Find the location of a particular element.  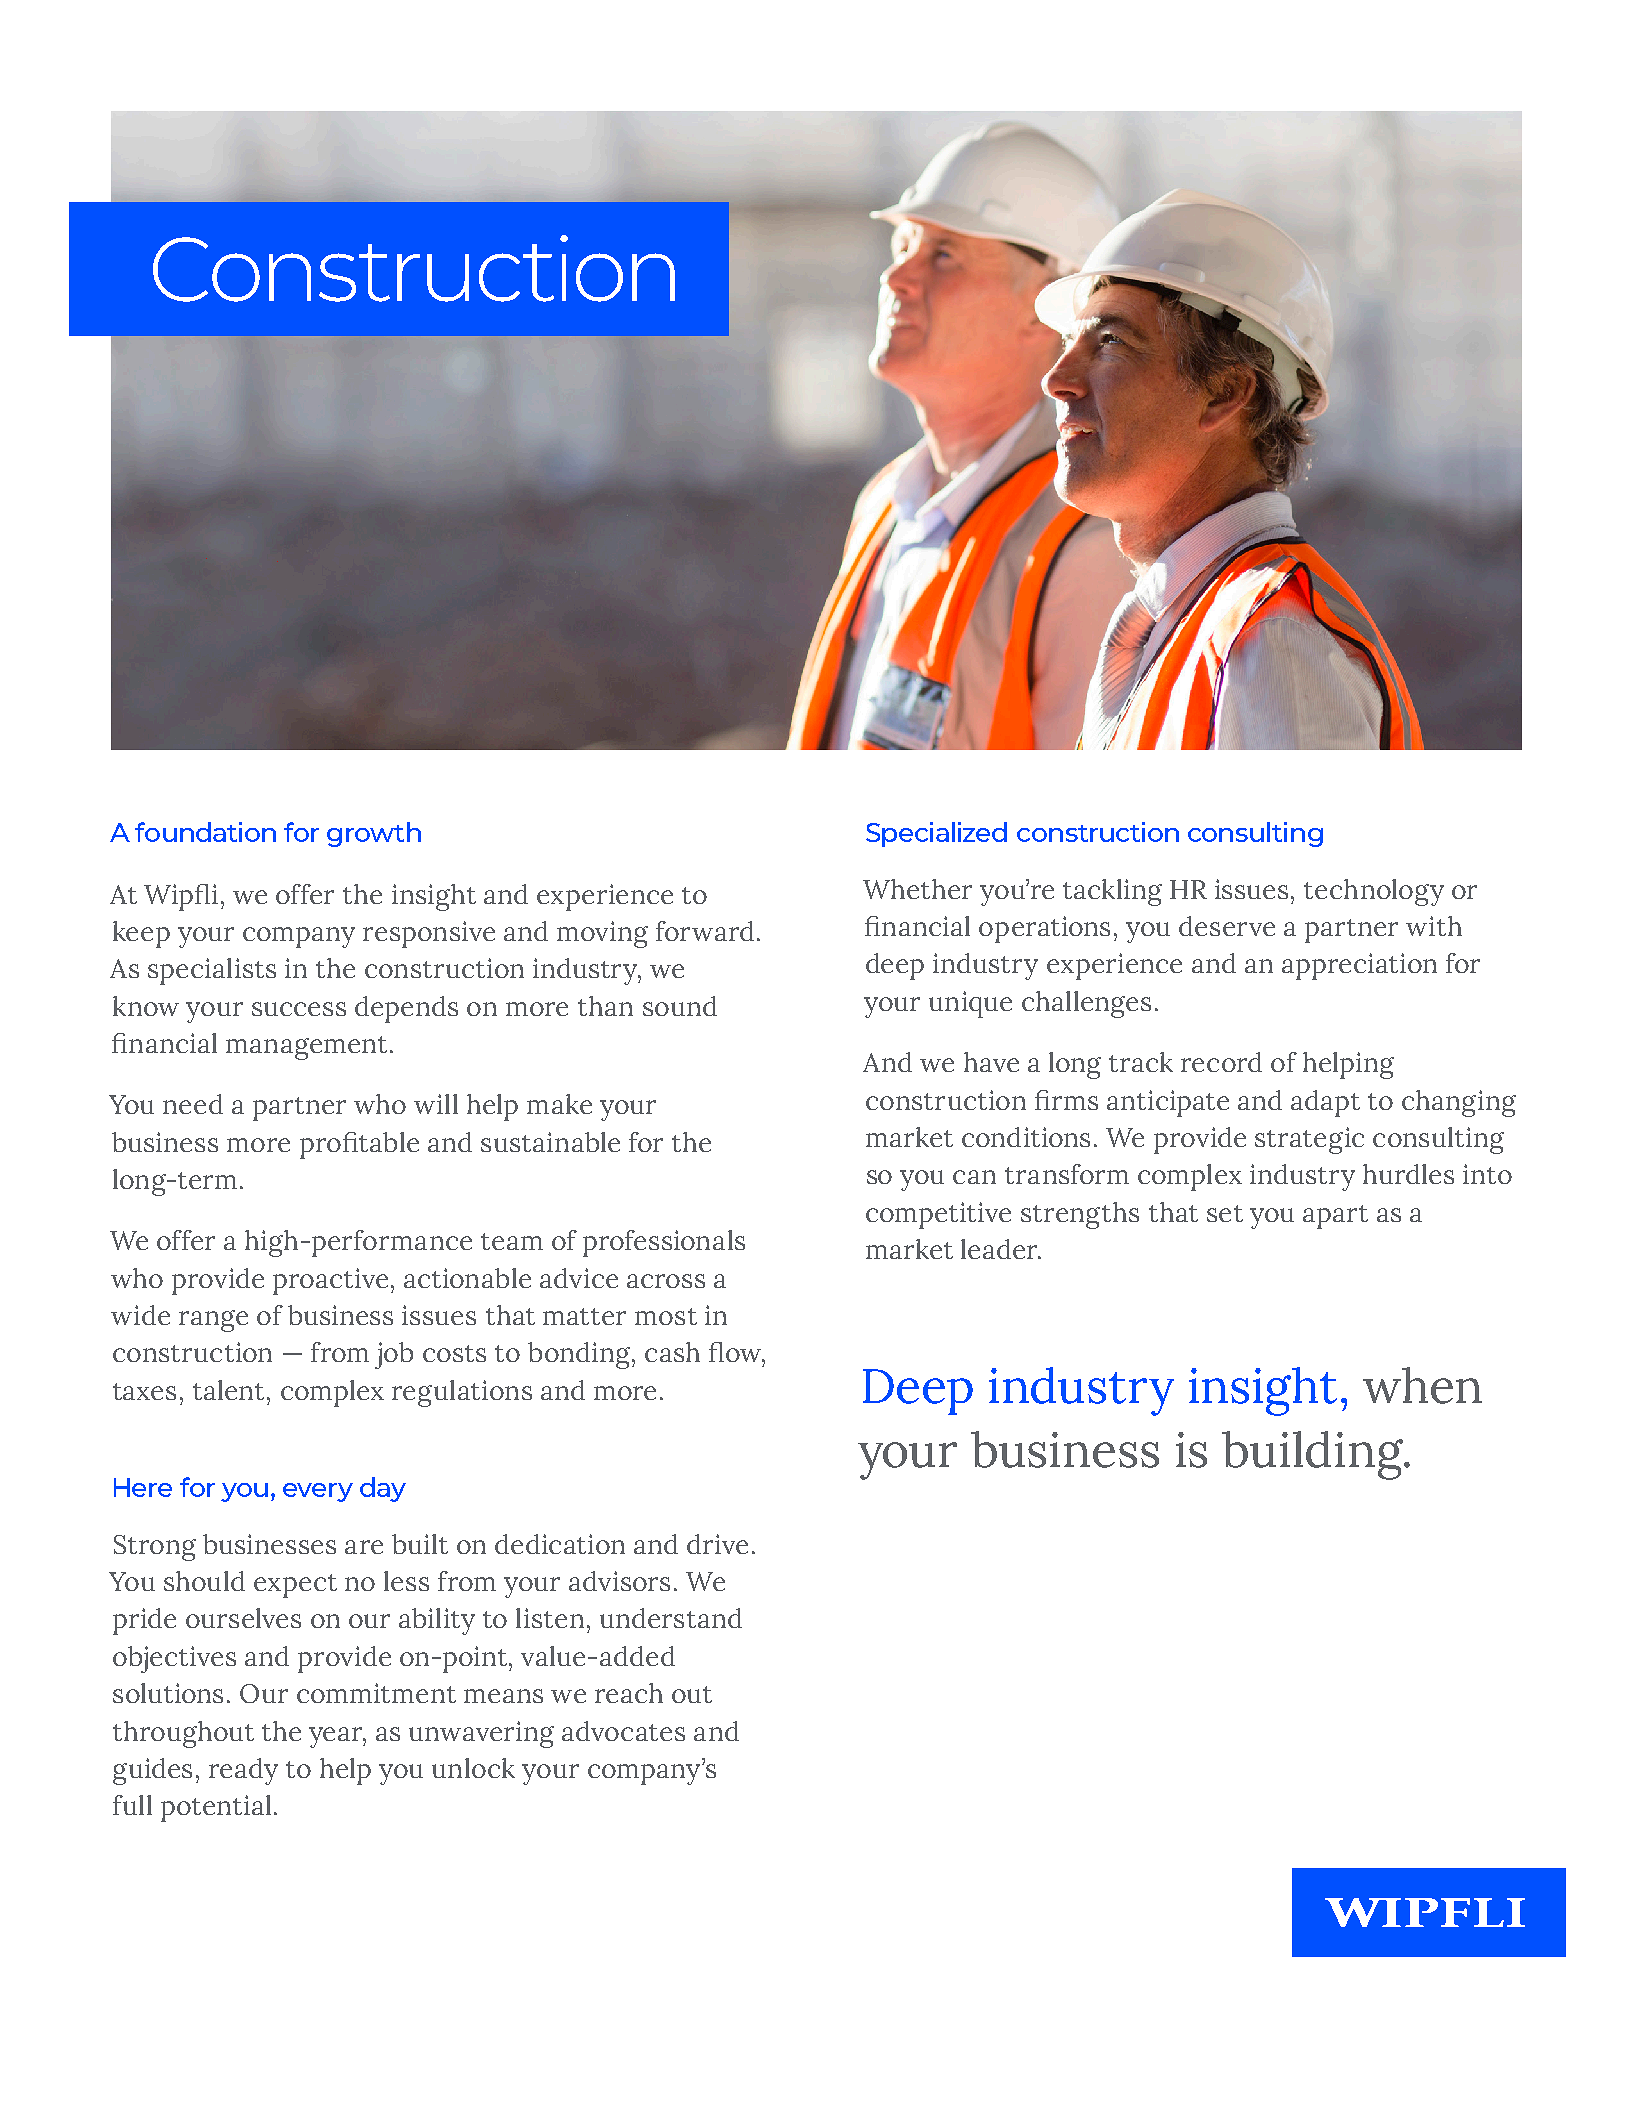

advocates is located at coordinates (623, 1731).
